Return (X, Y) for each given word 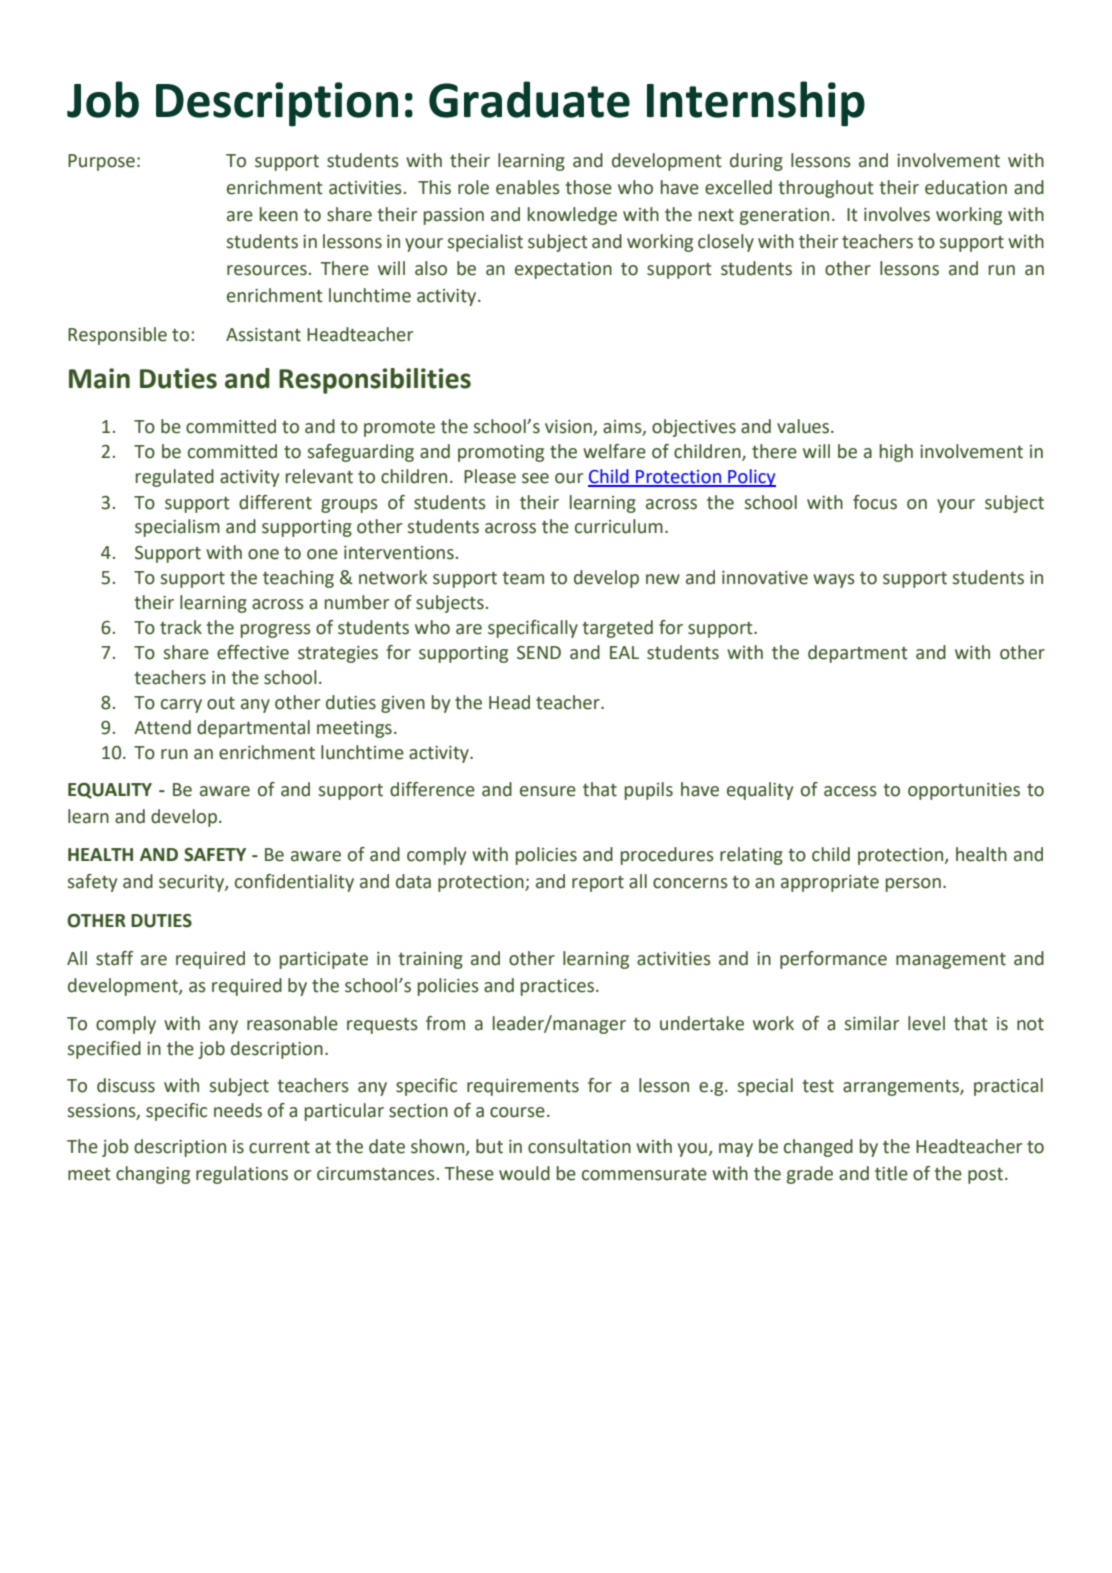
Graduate (529, 99)
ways (834, 581)
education (966, 187)
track (181, 627)
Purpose (101, 162)
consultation (579, 1146)
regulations (242, 1175)
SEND (539, 653)
